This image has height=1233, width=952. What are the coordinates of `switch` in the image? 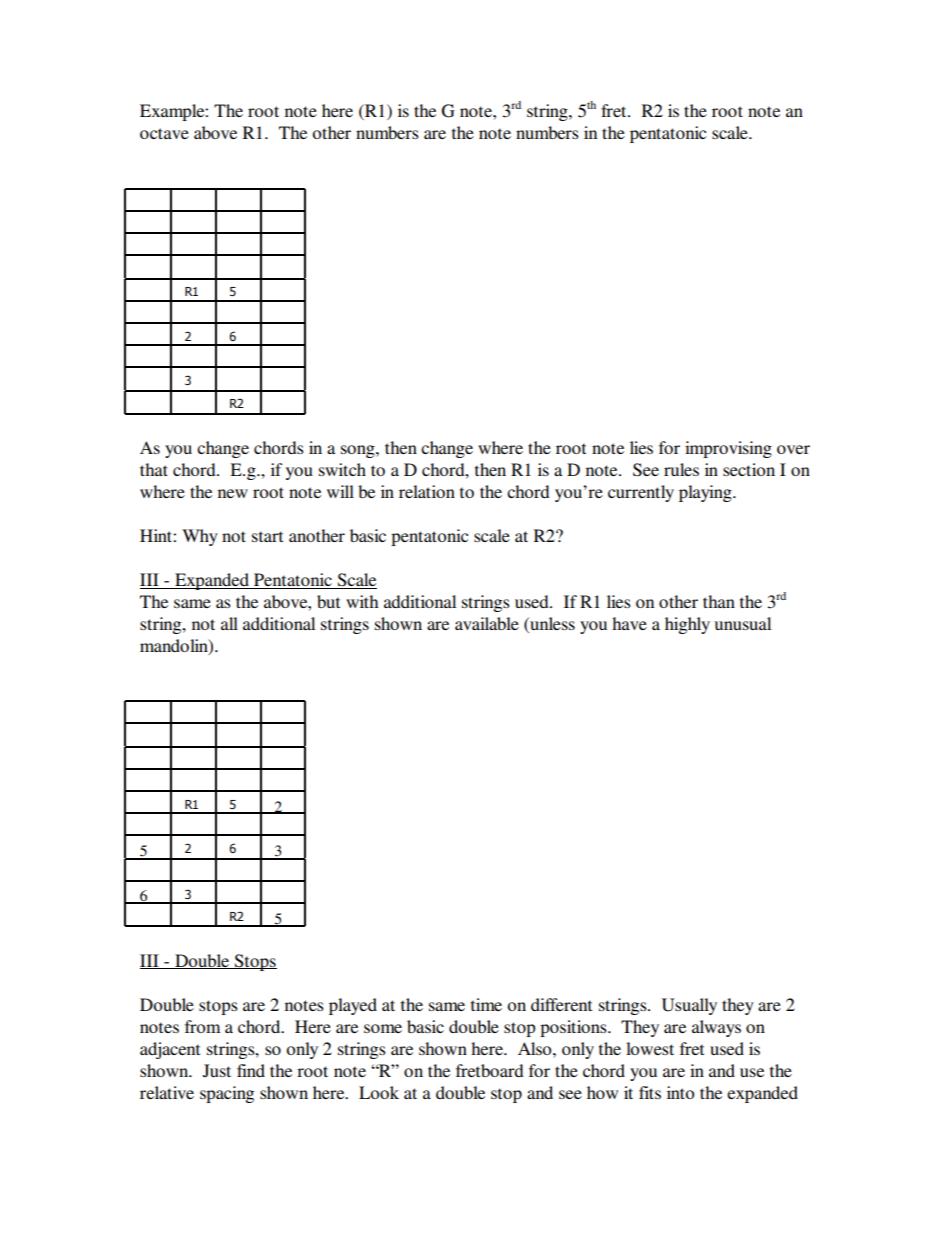 It's located at (342, 469).
